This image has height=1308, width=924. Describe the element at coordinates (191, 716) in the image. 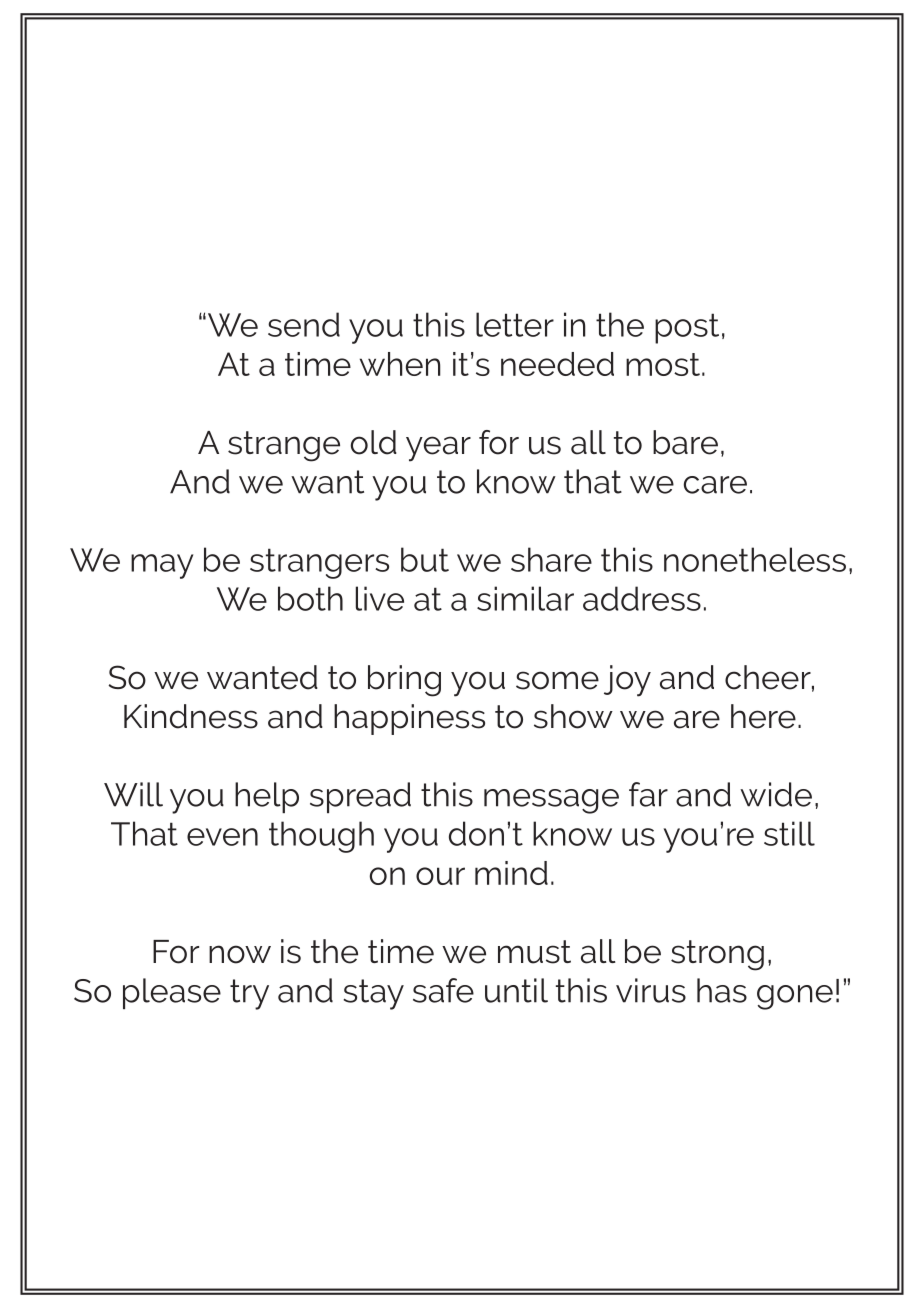

I see `Kindness` at that location.
